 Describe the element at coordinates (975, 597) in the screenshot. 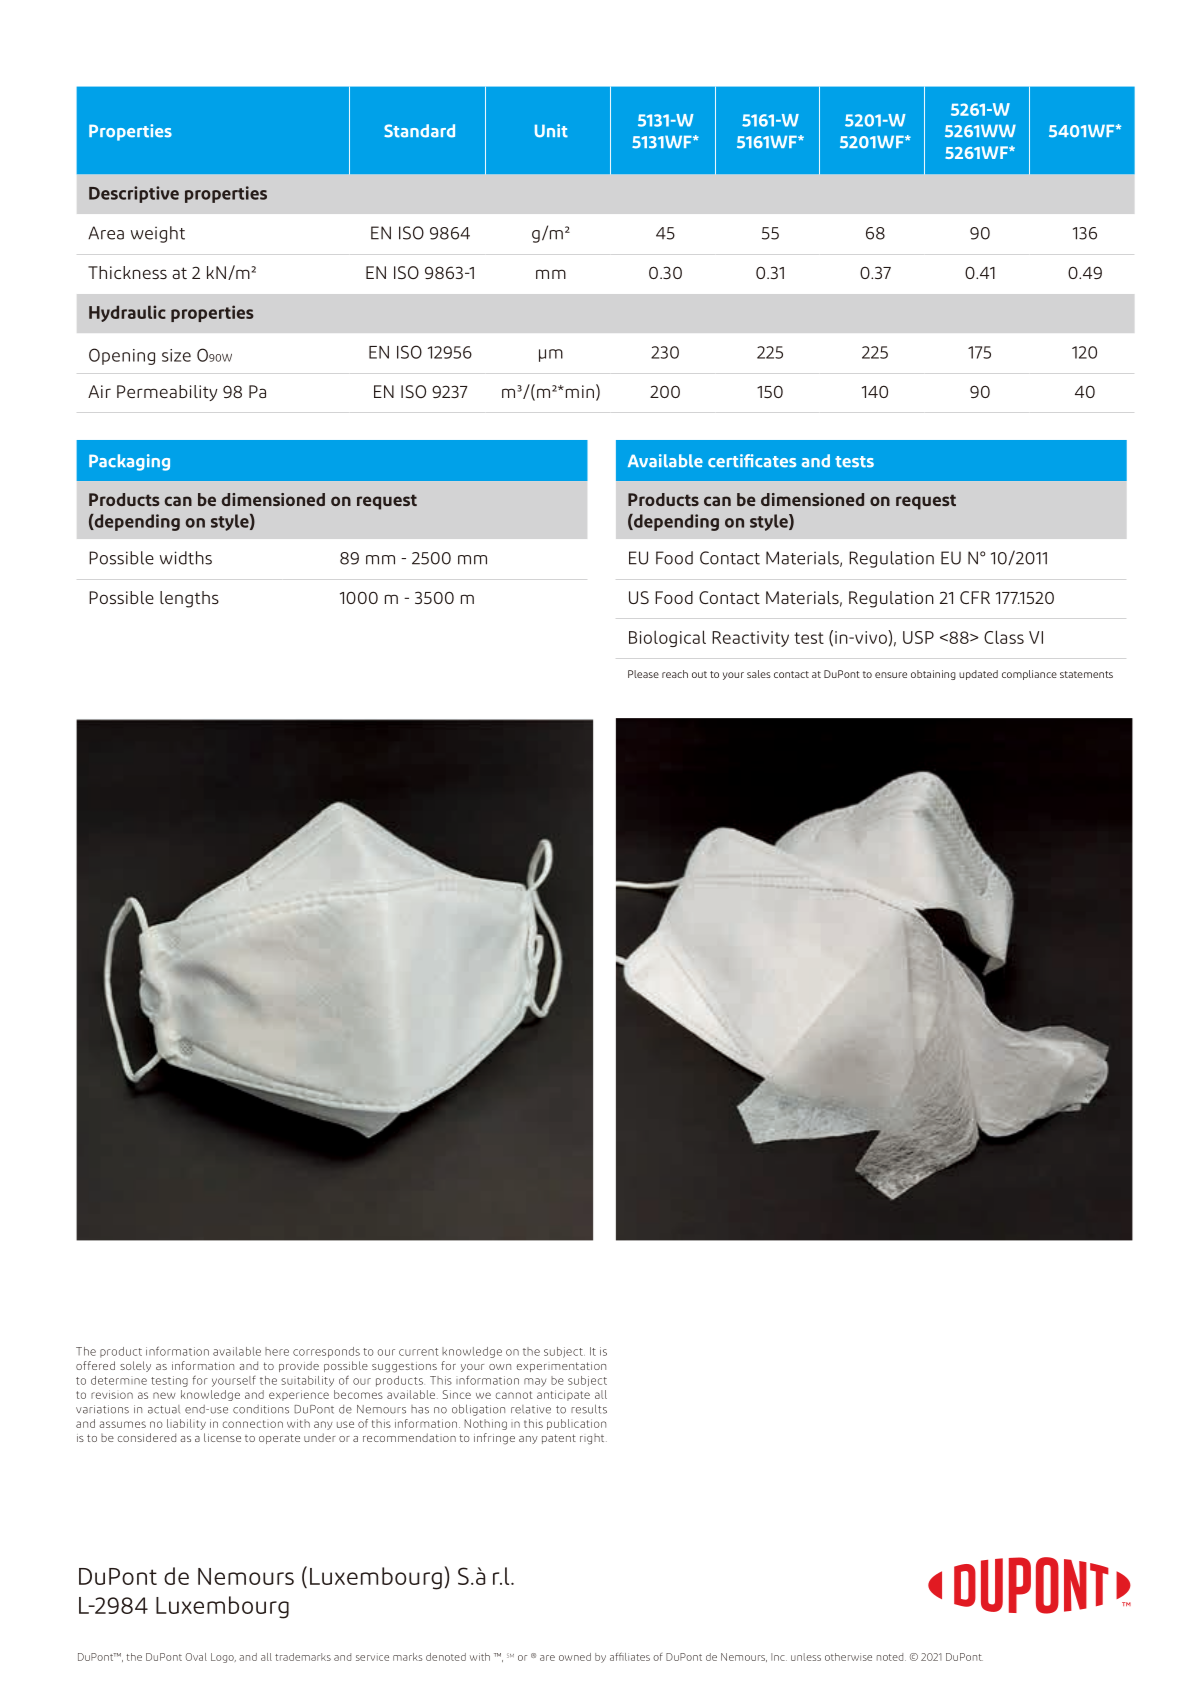

I see `CFR` at that location.
